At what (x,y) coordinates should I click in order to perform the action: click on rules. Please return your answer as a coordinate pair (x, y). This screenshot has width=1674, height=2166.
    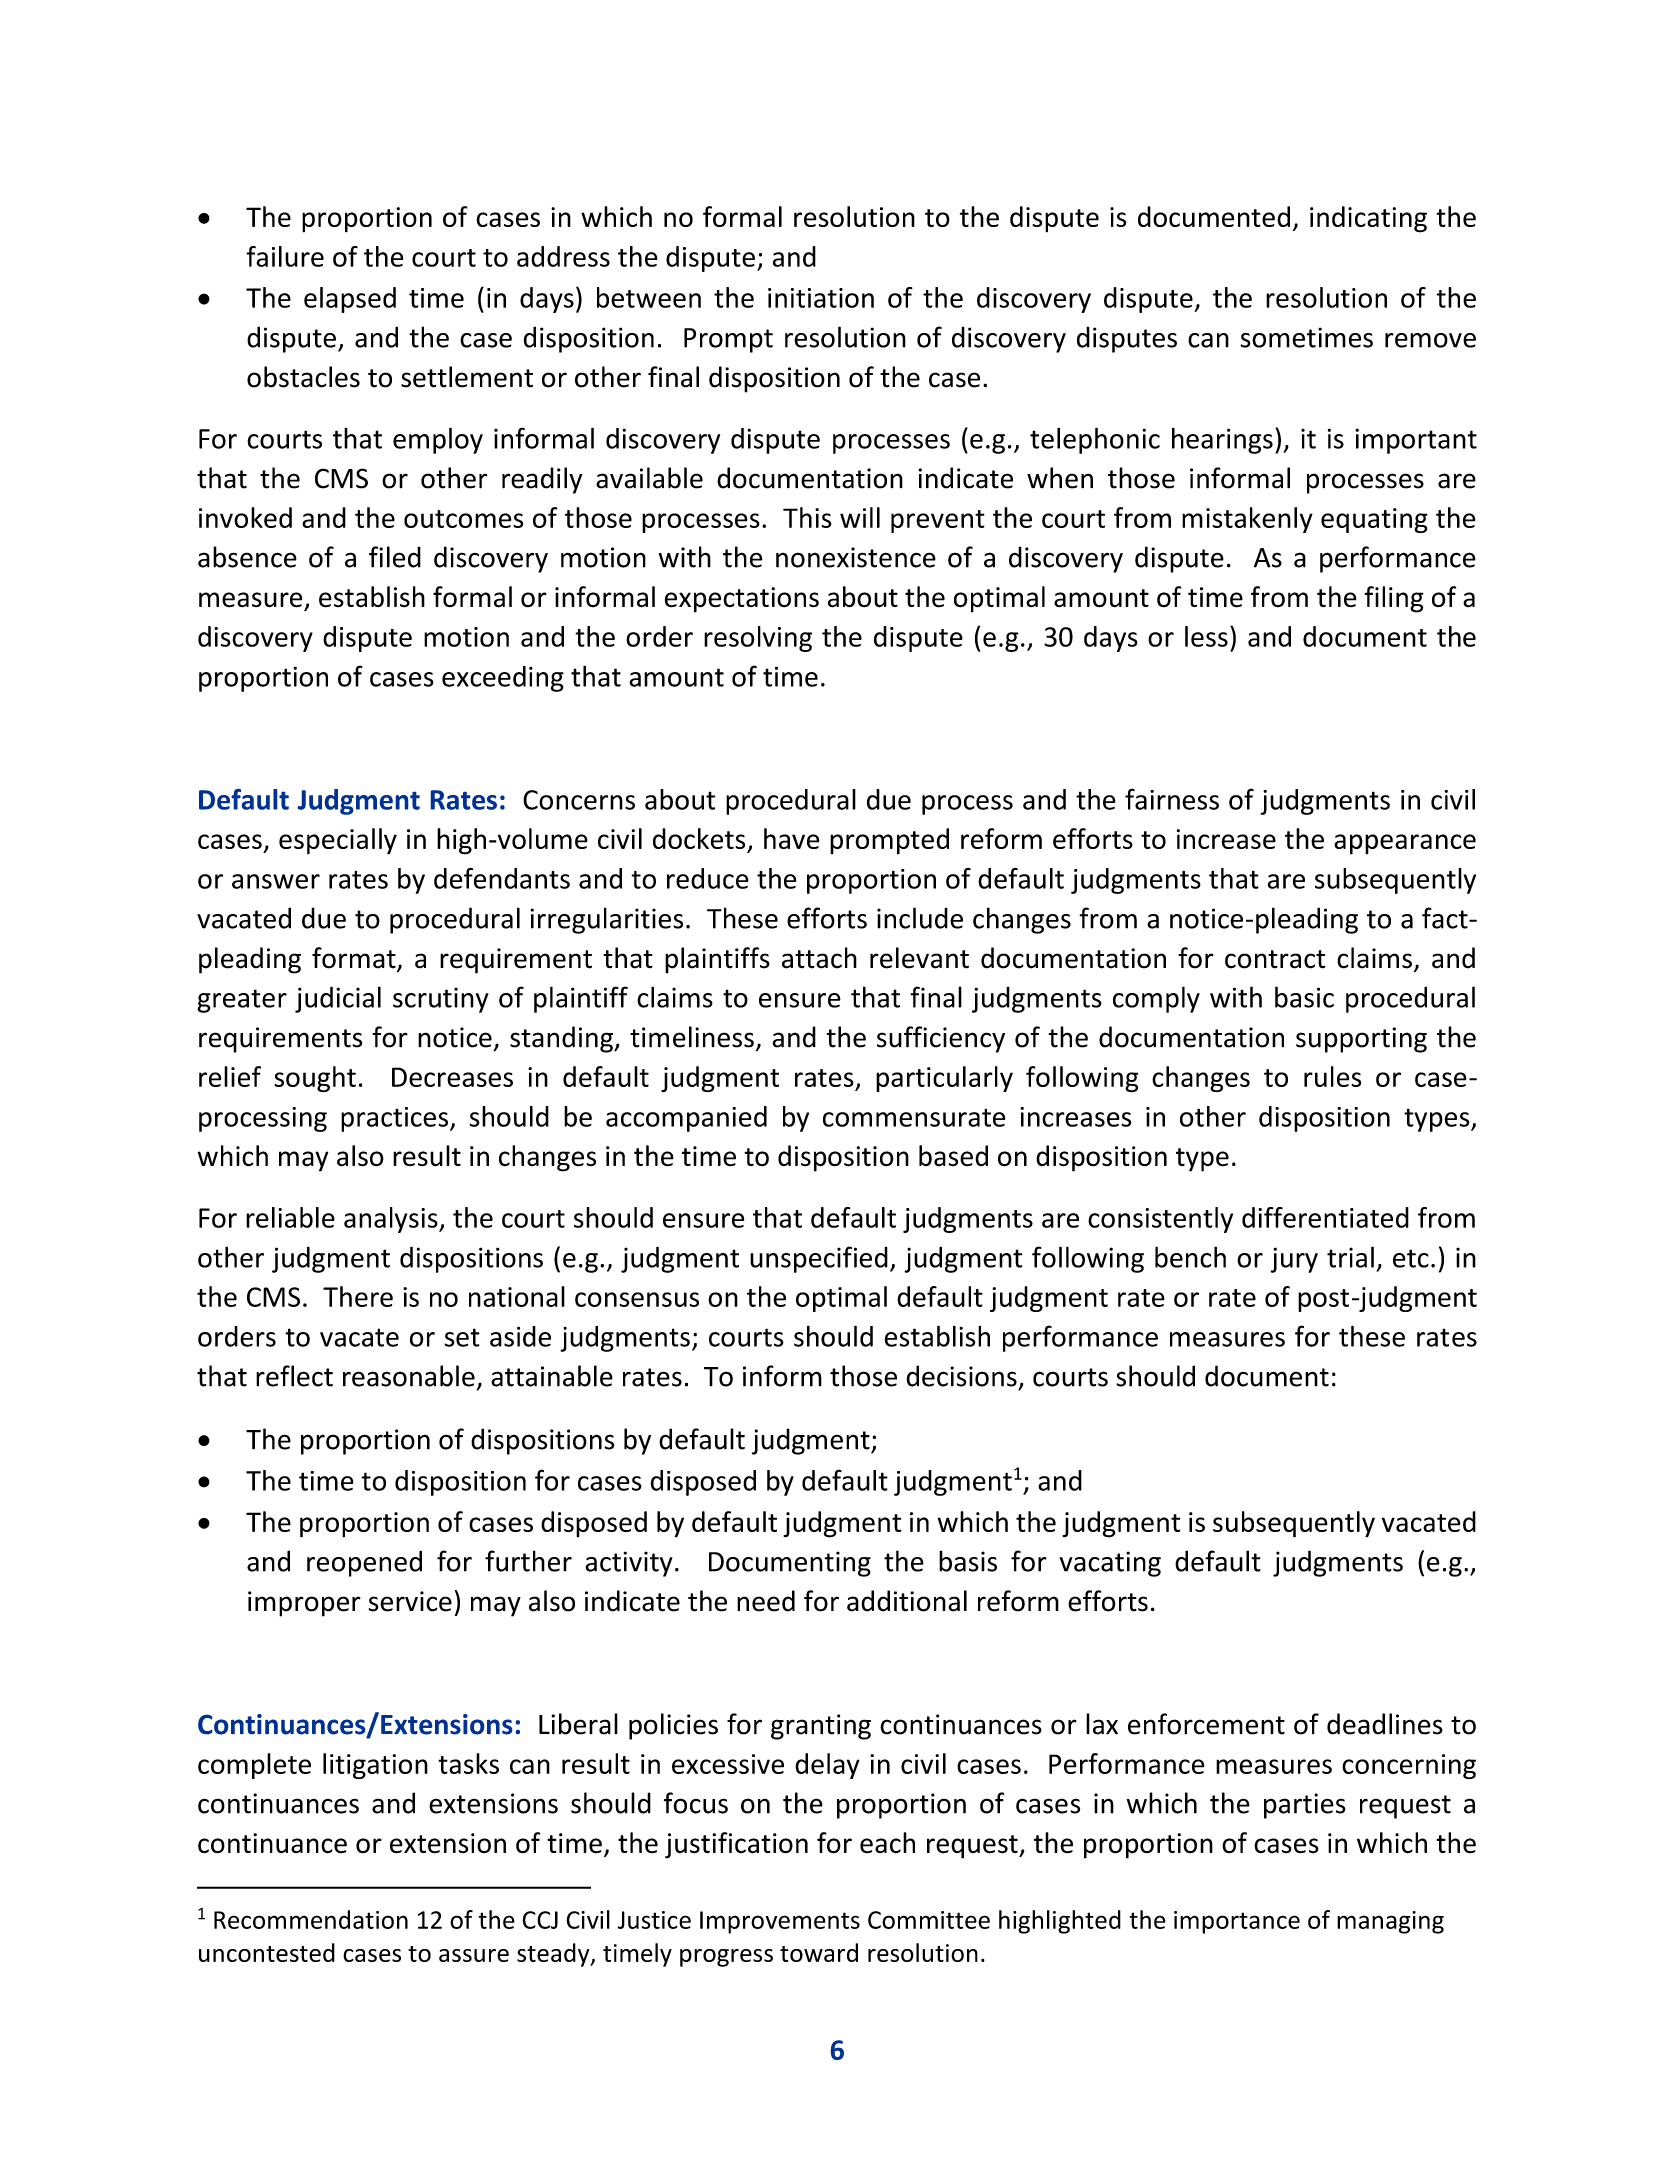
    Looking at the image, I should click on (1332, 1076).
